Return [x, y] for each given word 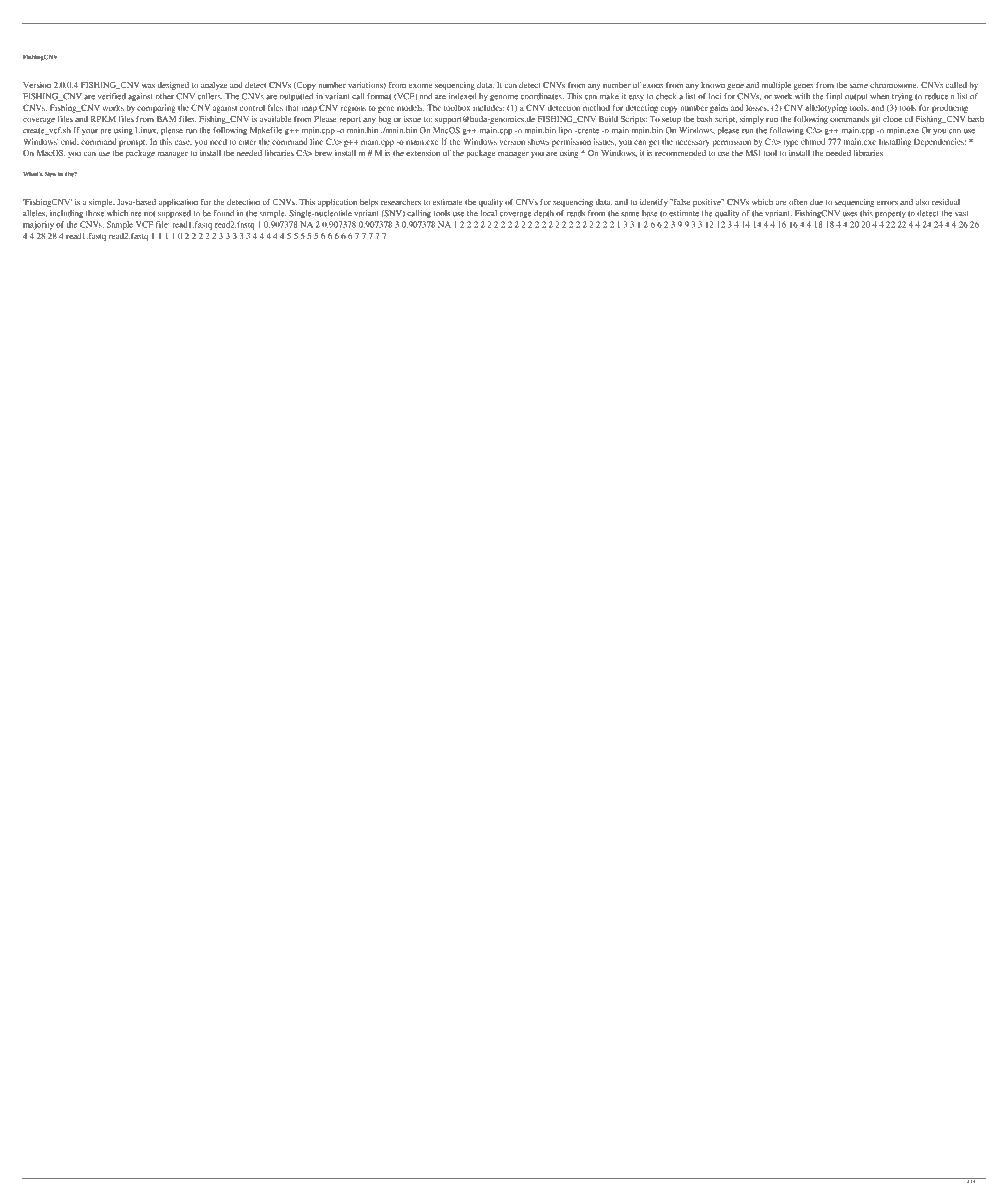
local [489, 213]
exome [420, 86]
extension [423, 153]
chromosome [894, 85]
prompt [133, 143]
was [148, 86]
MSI [753, 153]
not [149, 214]
